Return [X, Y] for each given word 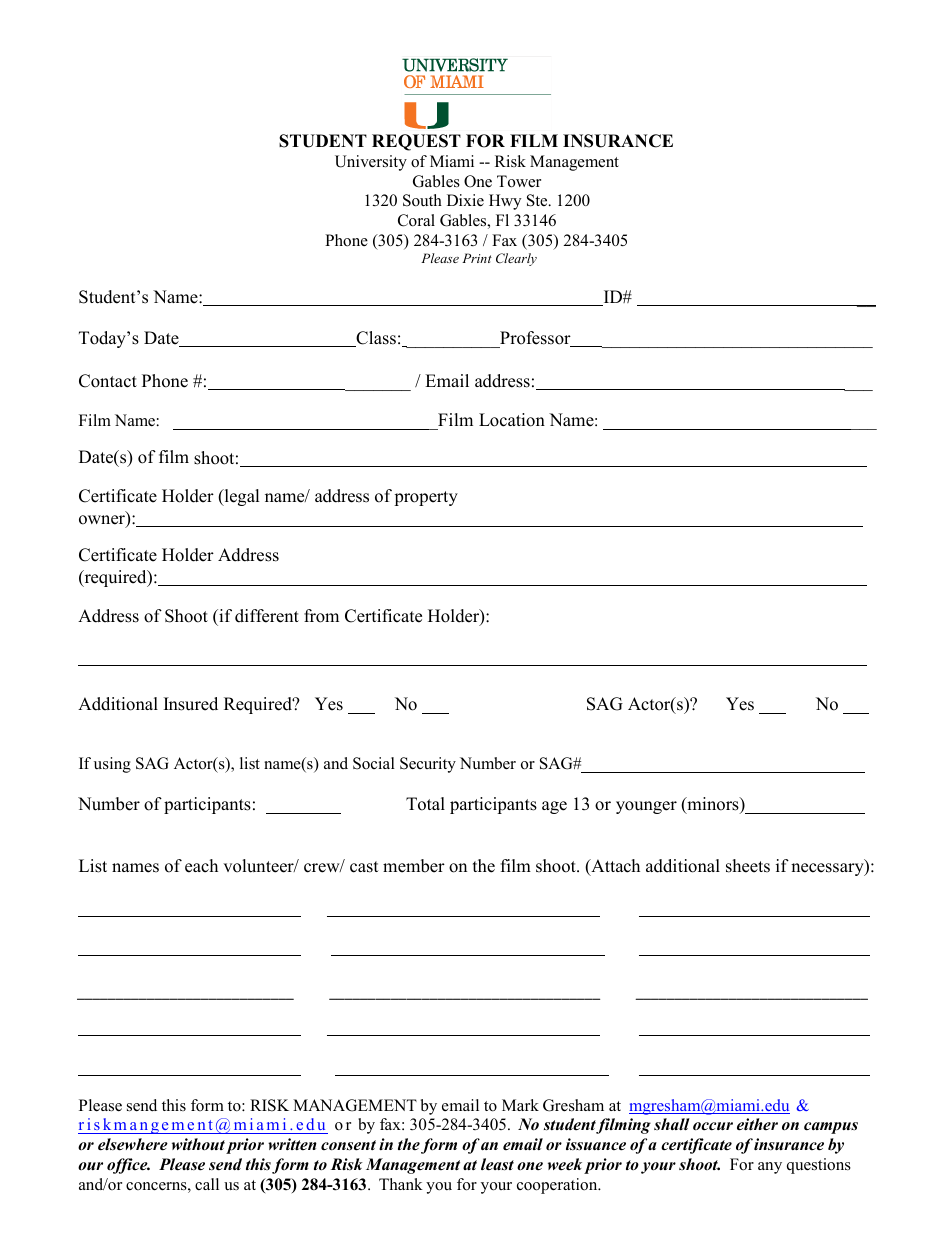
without [198, 1144]
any [770, 1168]
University [371, 163]
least [497, 1164]
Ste [538, 200]
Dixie [465, 200]
